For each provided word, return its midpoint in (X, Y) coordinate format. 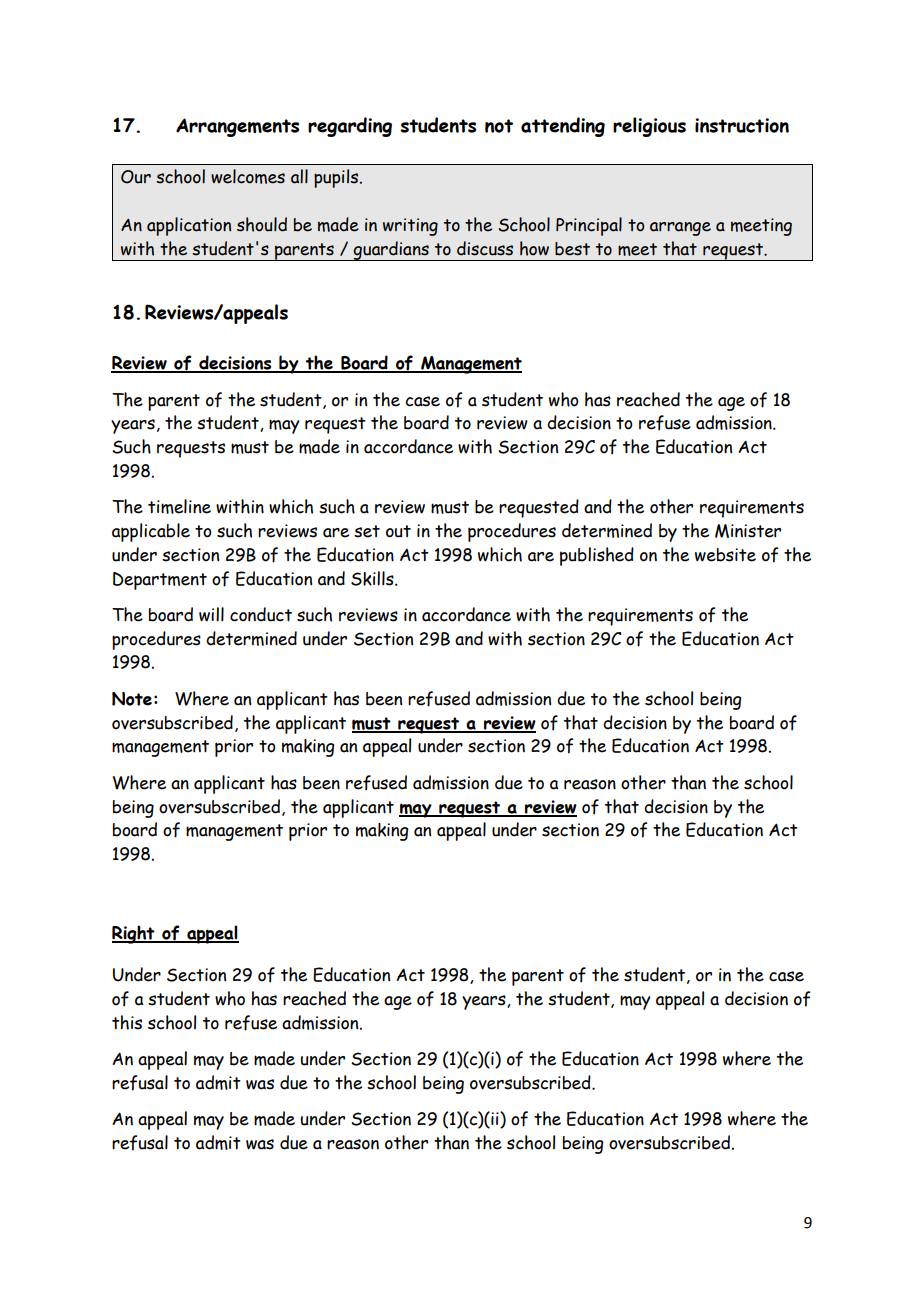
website (725, 555)
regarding (350, 127)
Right (134, 934)
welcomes (248, 176)
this (127, 1022)
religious (649, 127)
